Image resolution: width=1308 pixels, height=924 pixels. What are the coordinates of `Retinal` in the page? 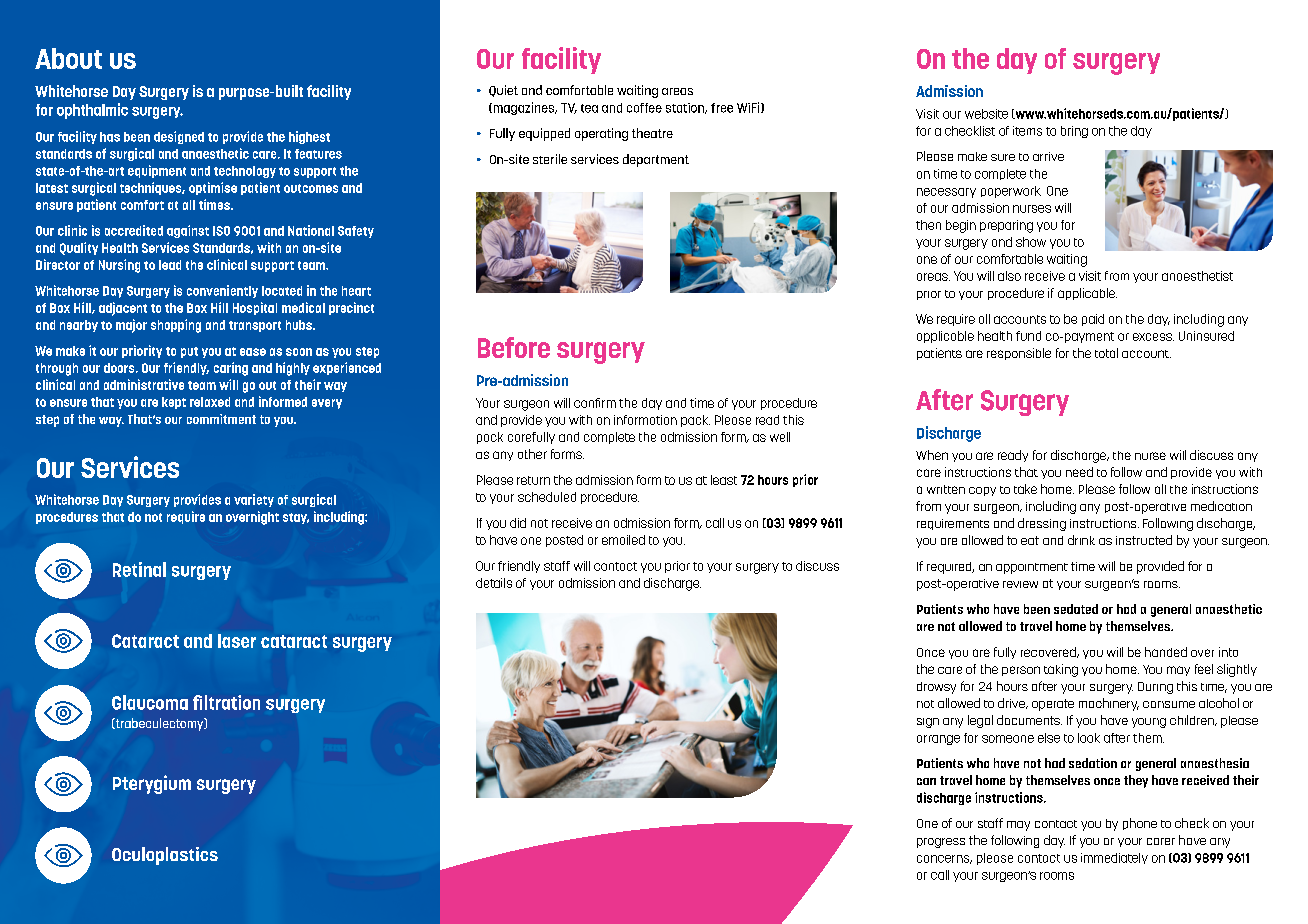 It's located at (139, 569).
